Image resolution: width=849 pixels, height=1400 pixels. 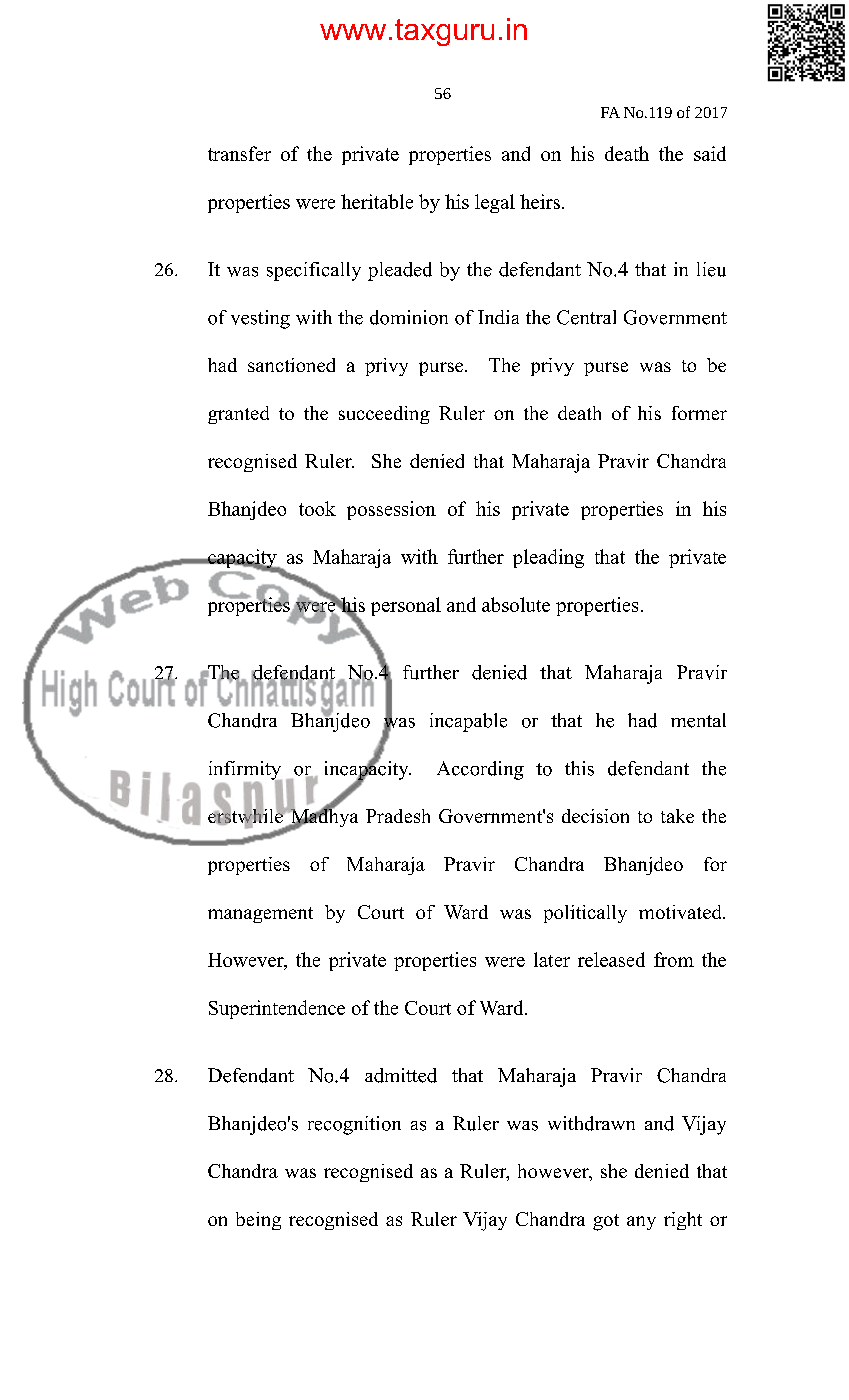 I want to click on mental, so click(x=698, y=720).
